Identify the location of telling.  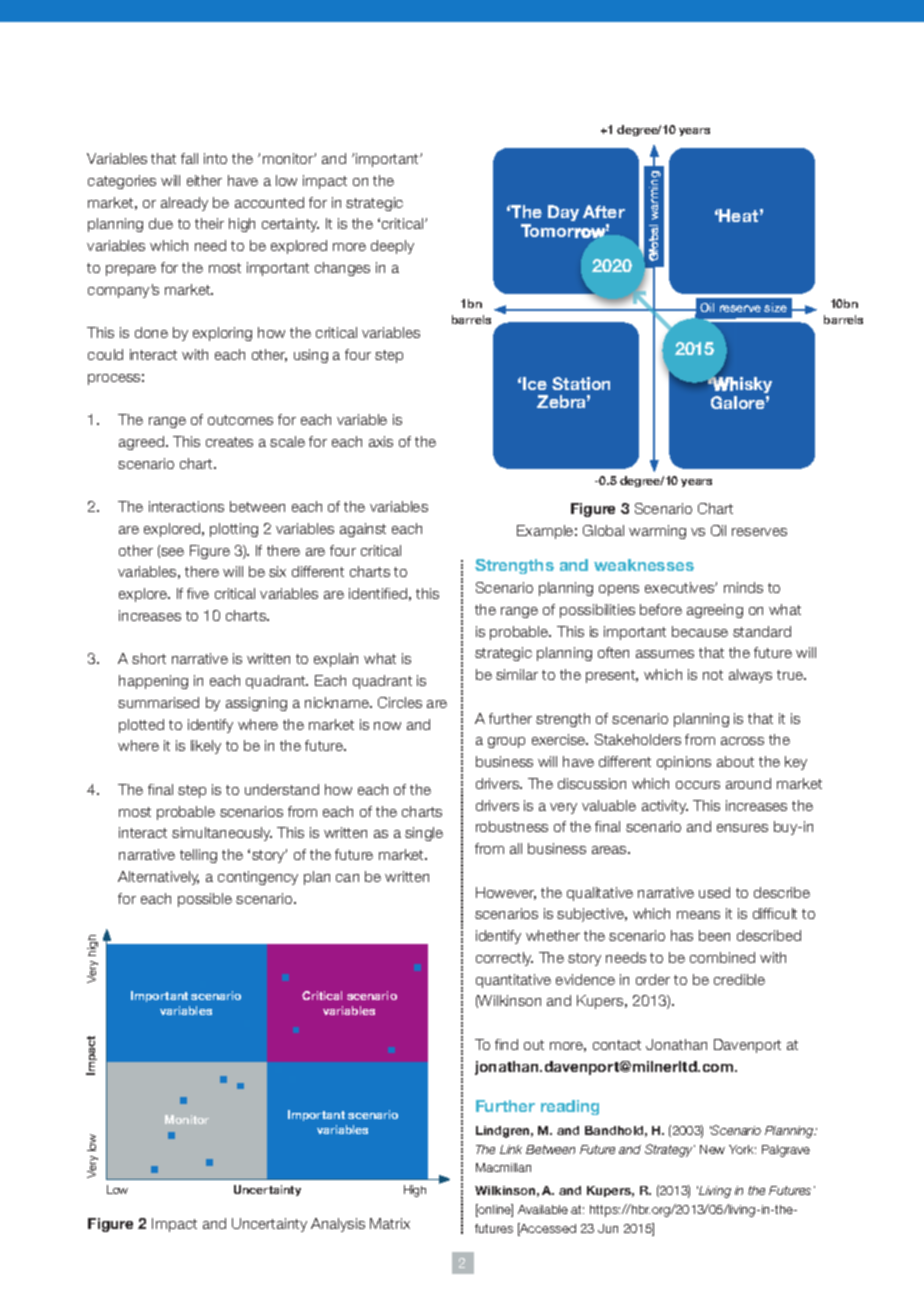
(198, 856).
